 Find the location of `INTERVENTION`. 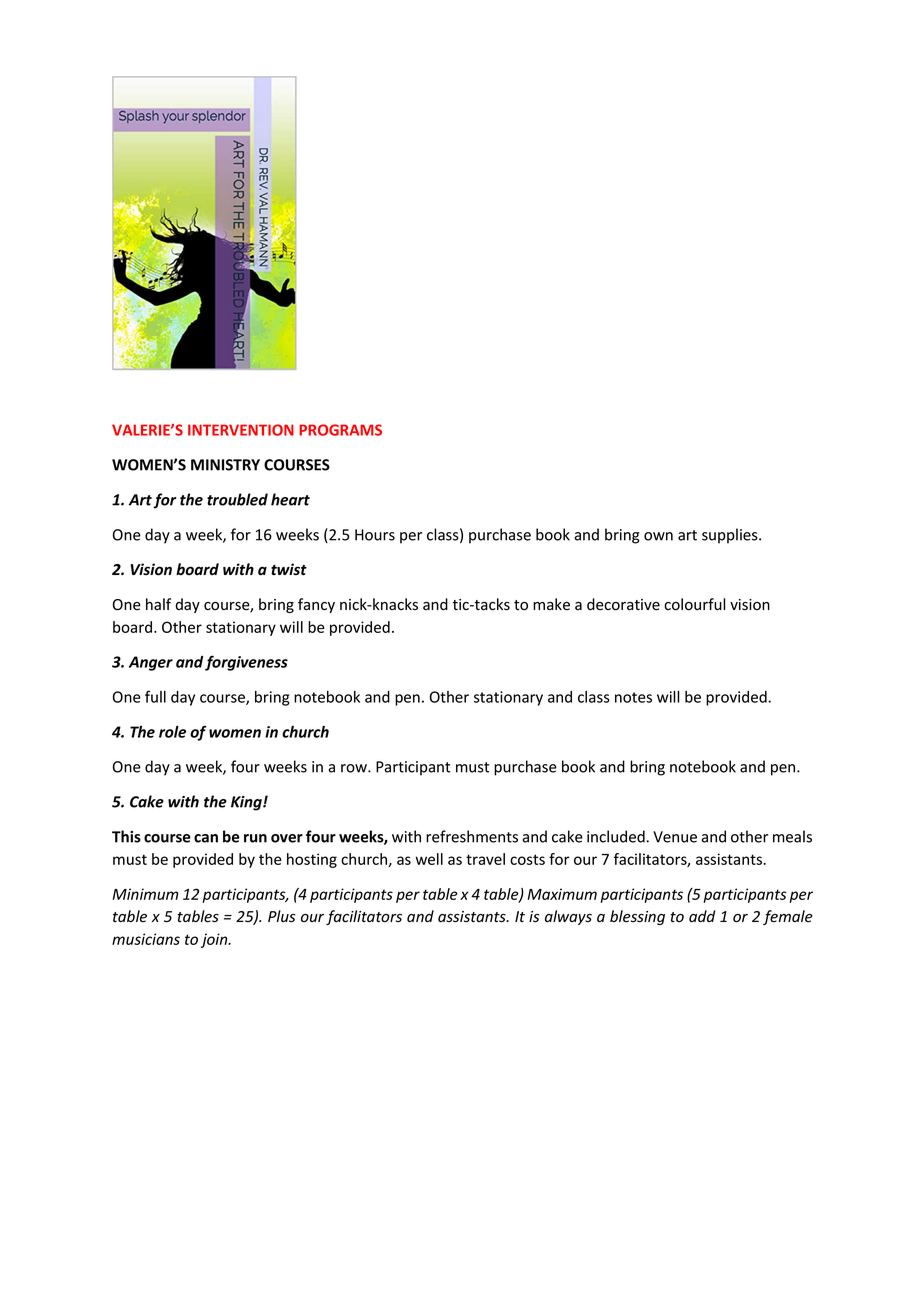

INTERVENTION is located at coordinates (241, 430).
